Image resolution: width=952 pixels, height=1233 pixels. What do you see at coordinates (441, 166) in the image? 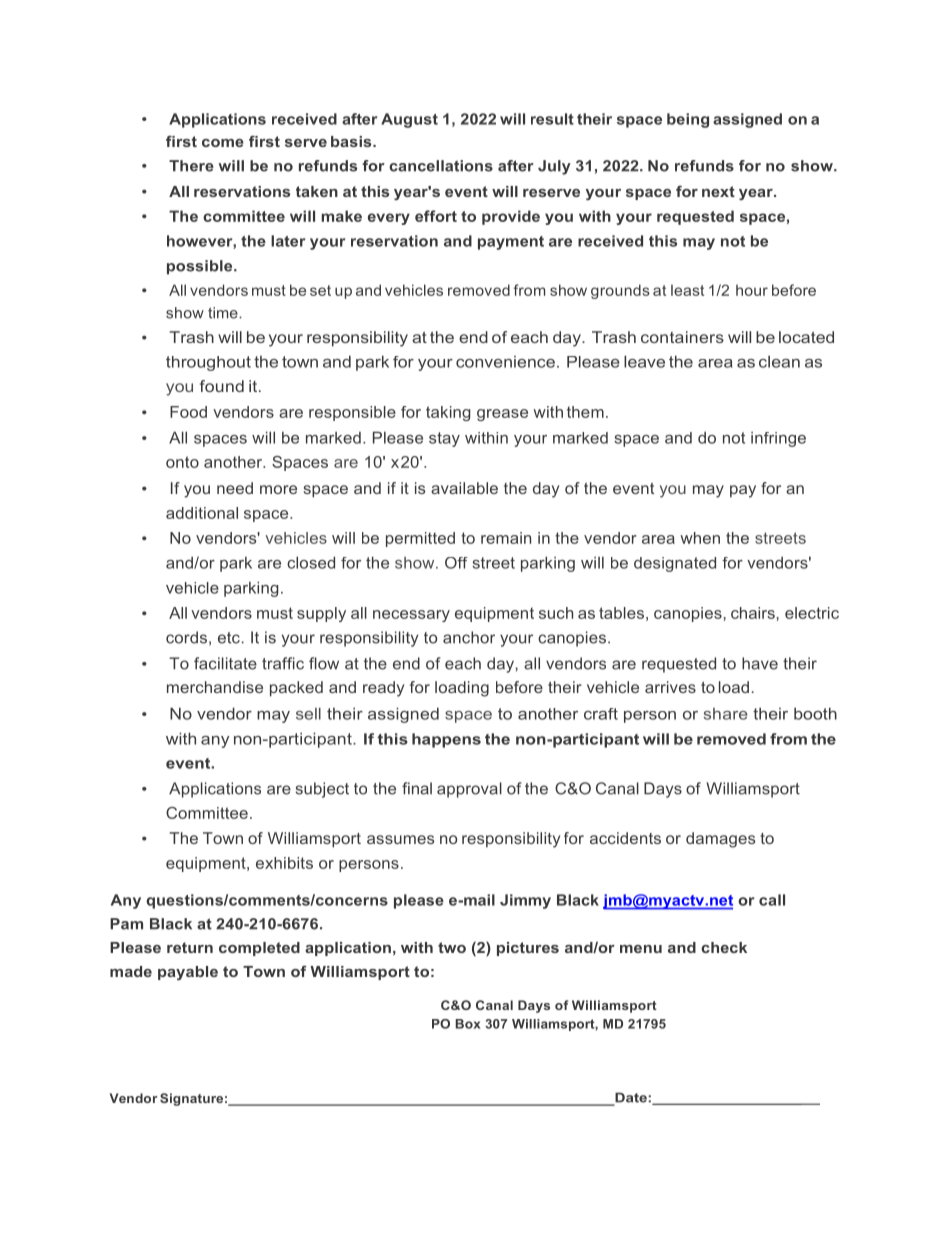
I see `cancellations` at bounding box center [441, 166].
